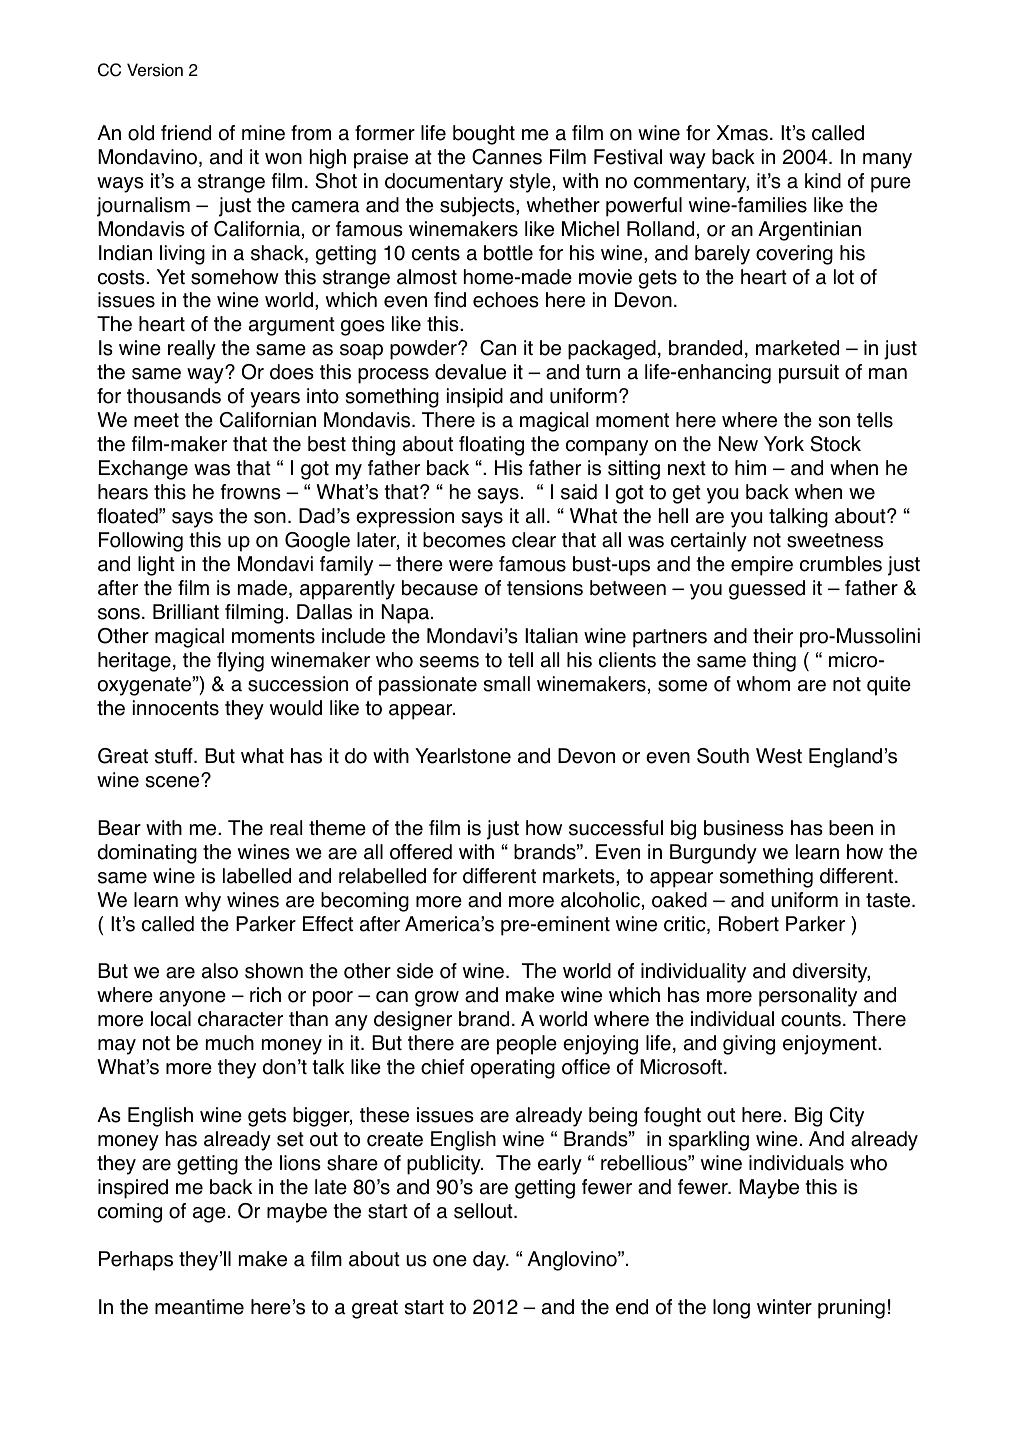 The image size is (1019, 1441). I want to click on friend, so click(186, 133).
